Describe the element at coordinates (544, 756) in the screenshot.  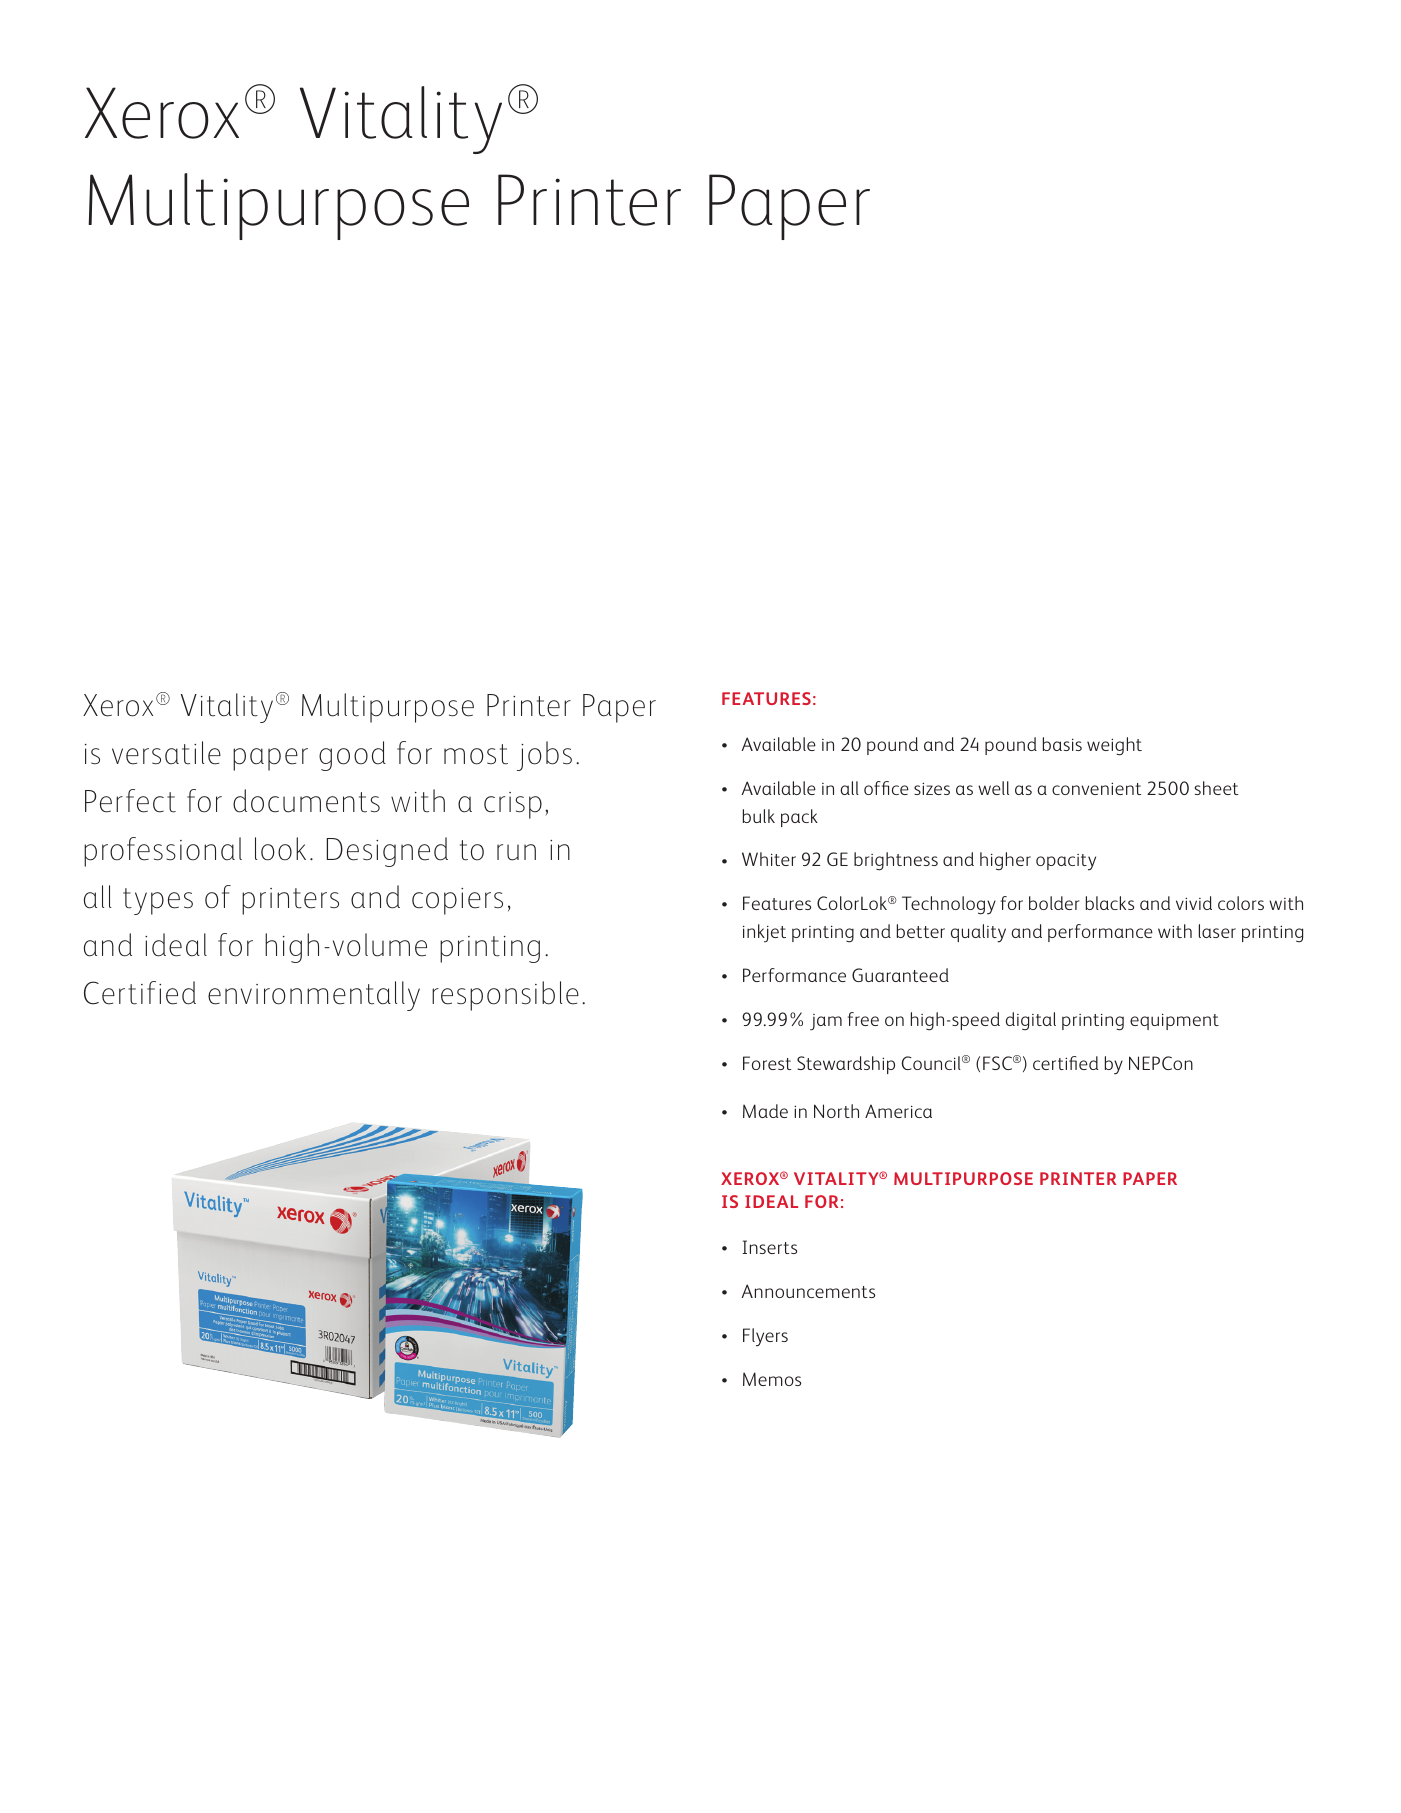
I see `jobs` at that location.
